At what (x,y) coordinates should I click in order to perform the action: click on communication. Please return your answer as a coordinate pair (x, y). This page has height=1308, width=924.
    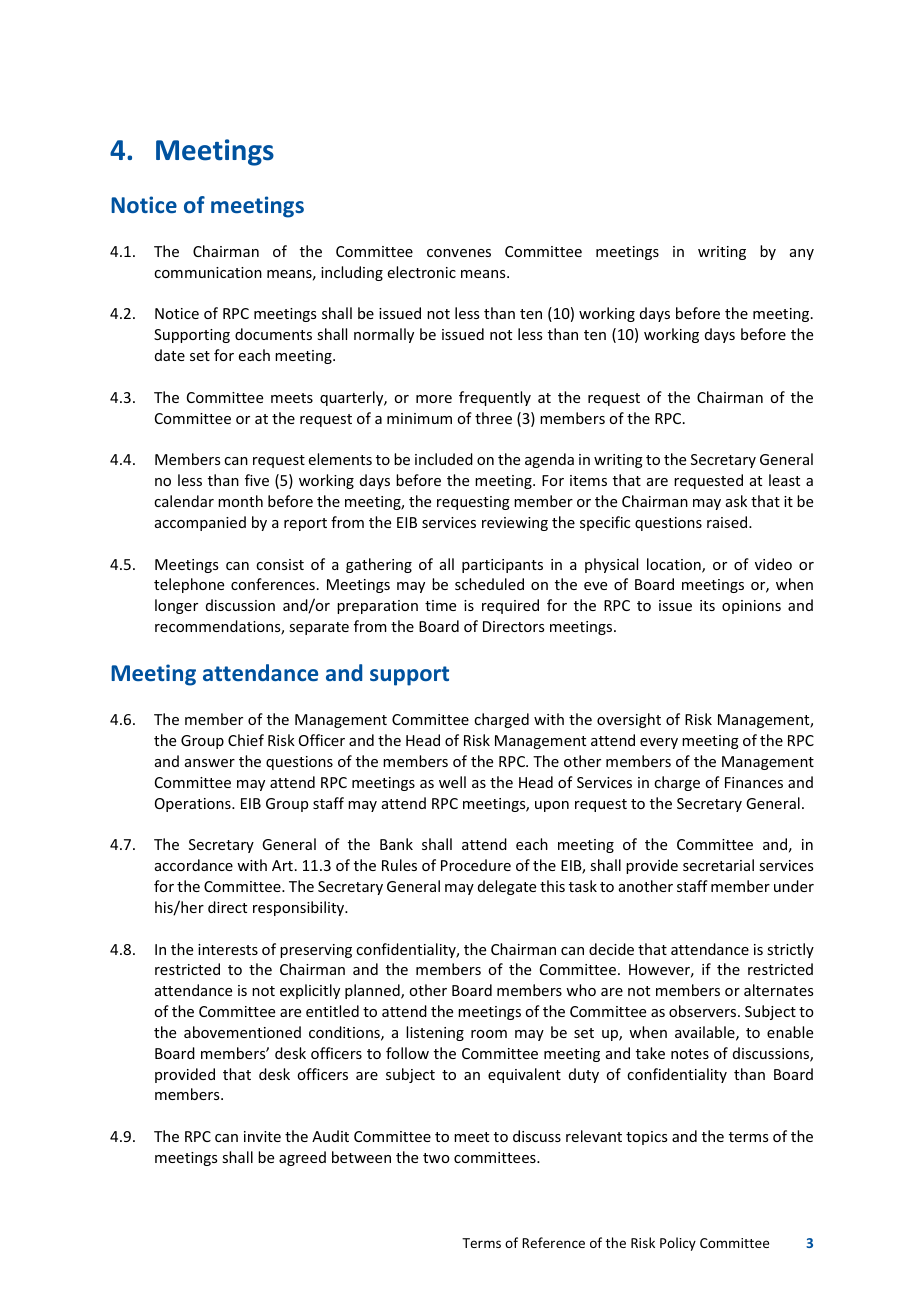
    Looking at the image, I should click on (208, 272).
